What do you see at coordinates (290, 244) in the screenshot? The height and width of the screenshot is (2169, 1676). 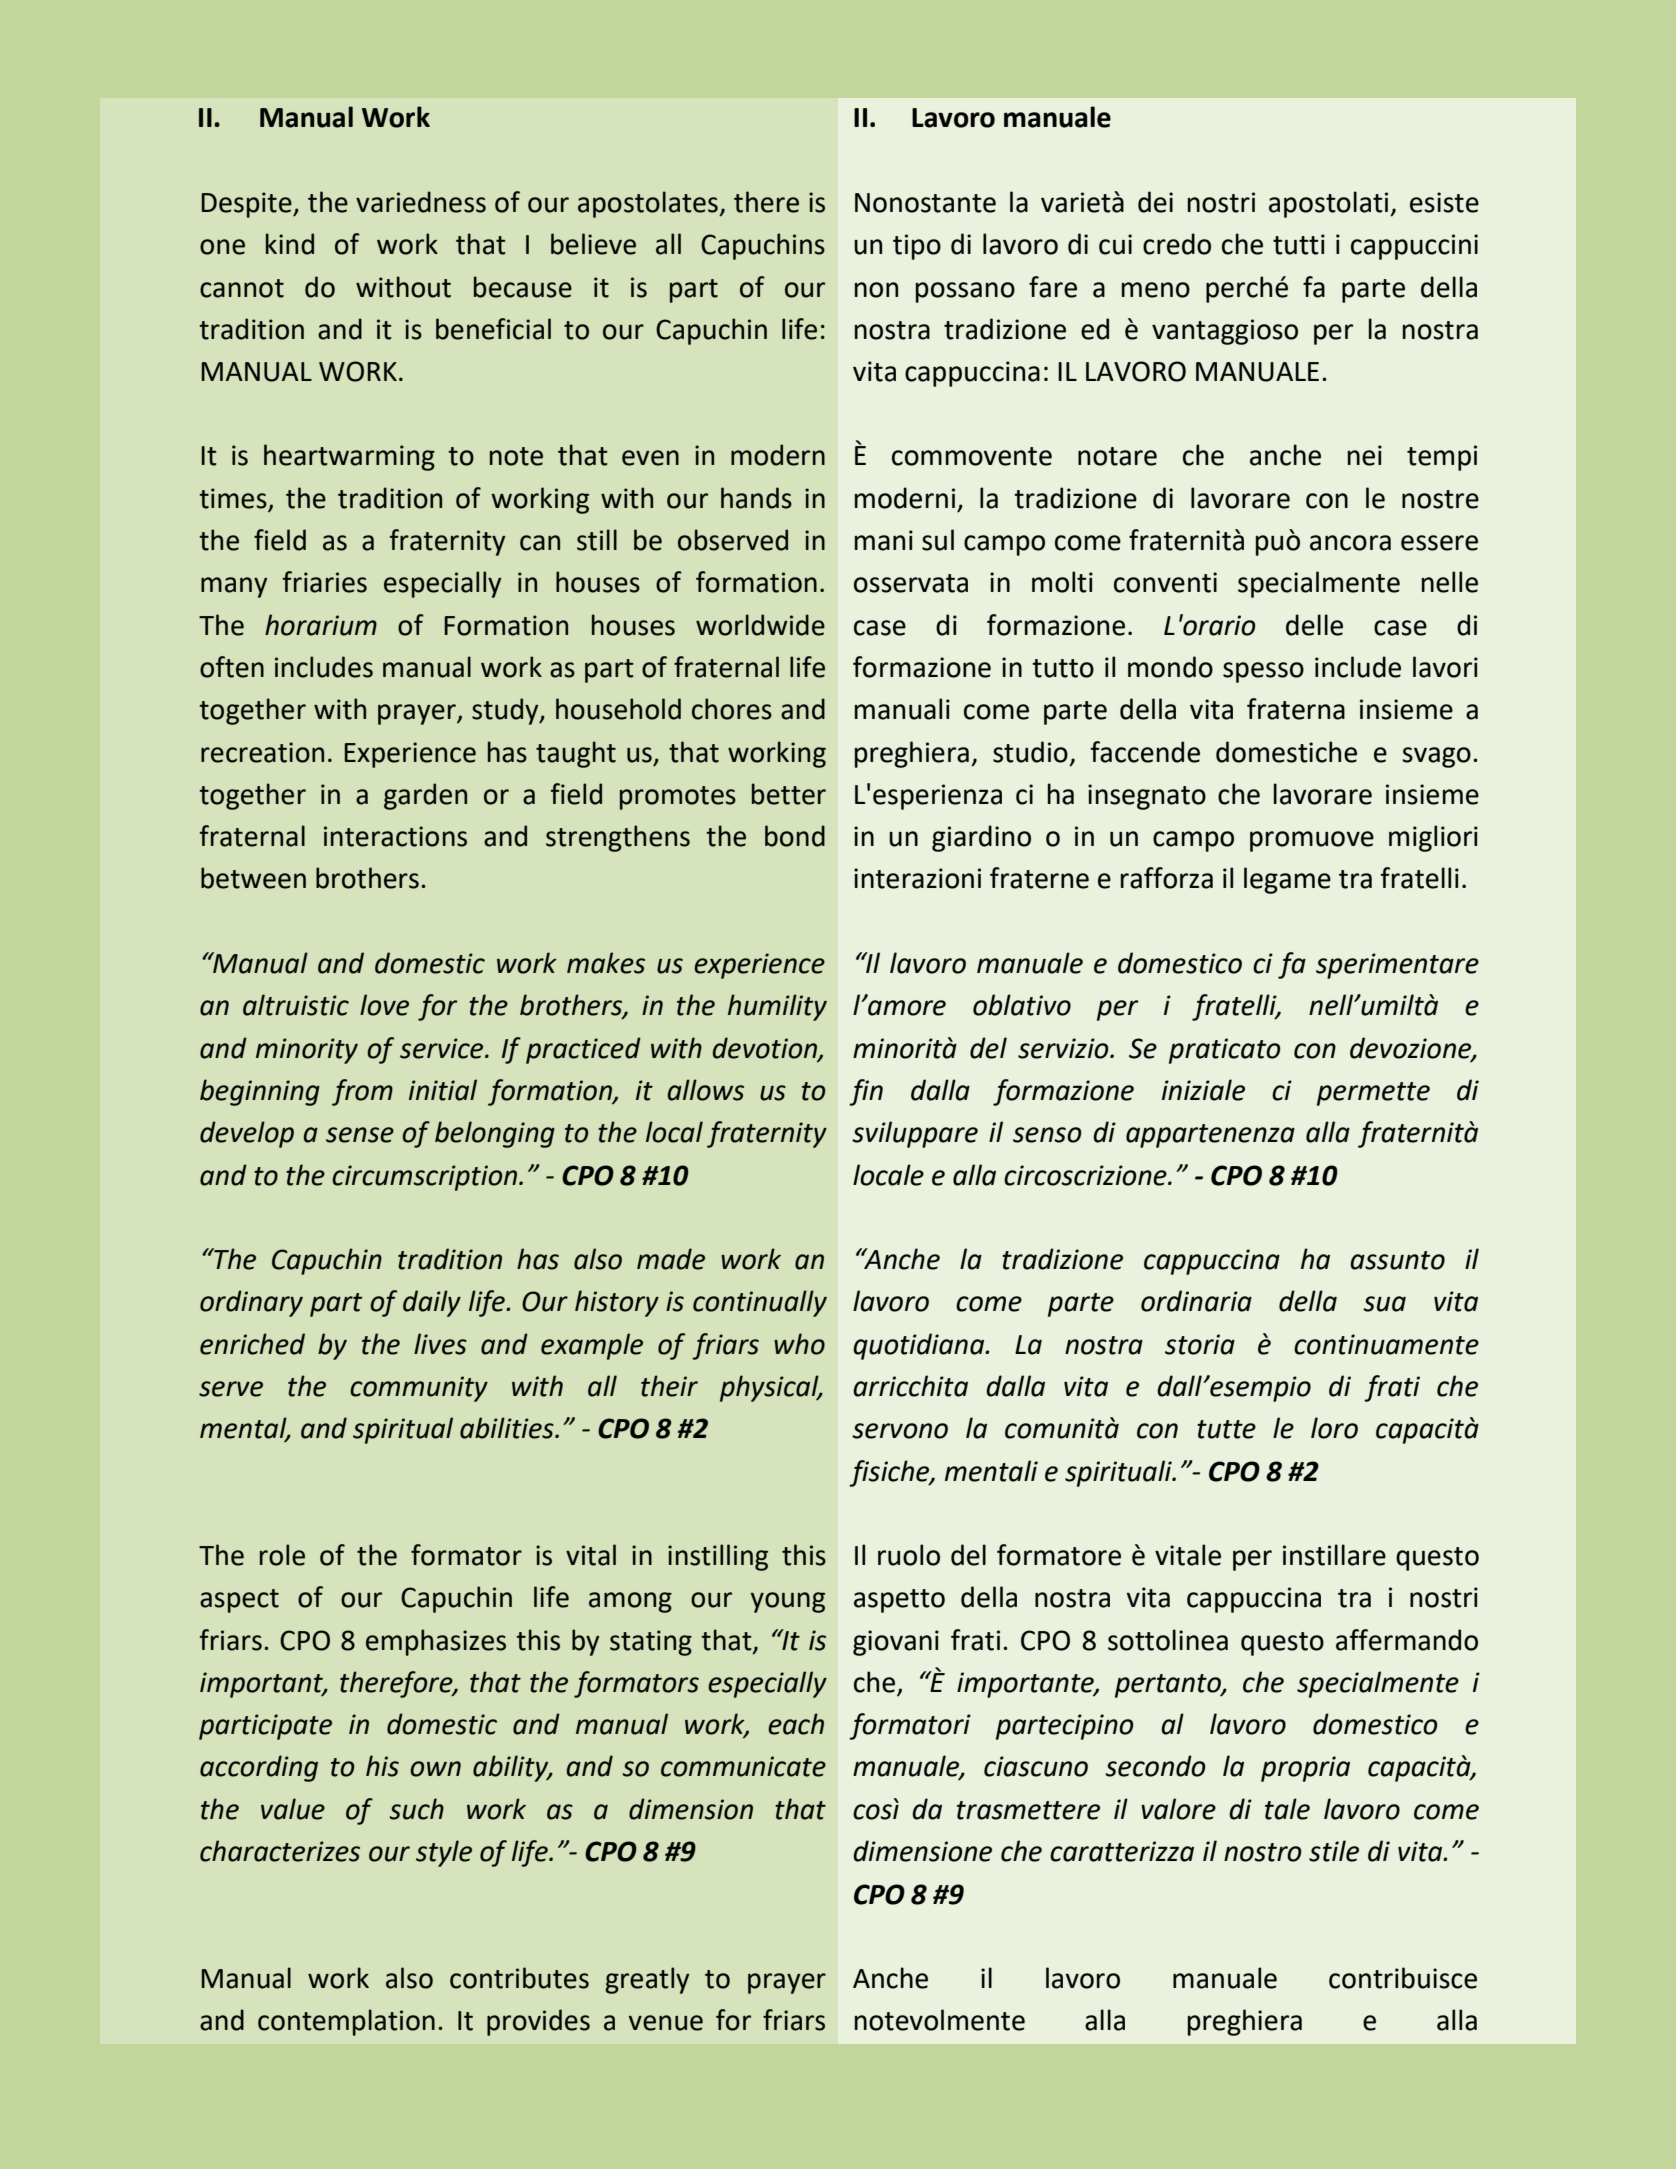 I see `kind` at bounding box center [290, 244].
